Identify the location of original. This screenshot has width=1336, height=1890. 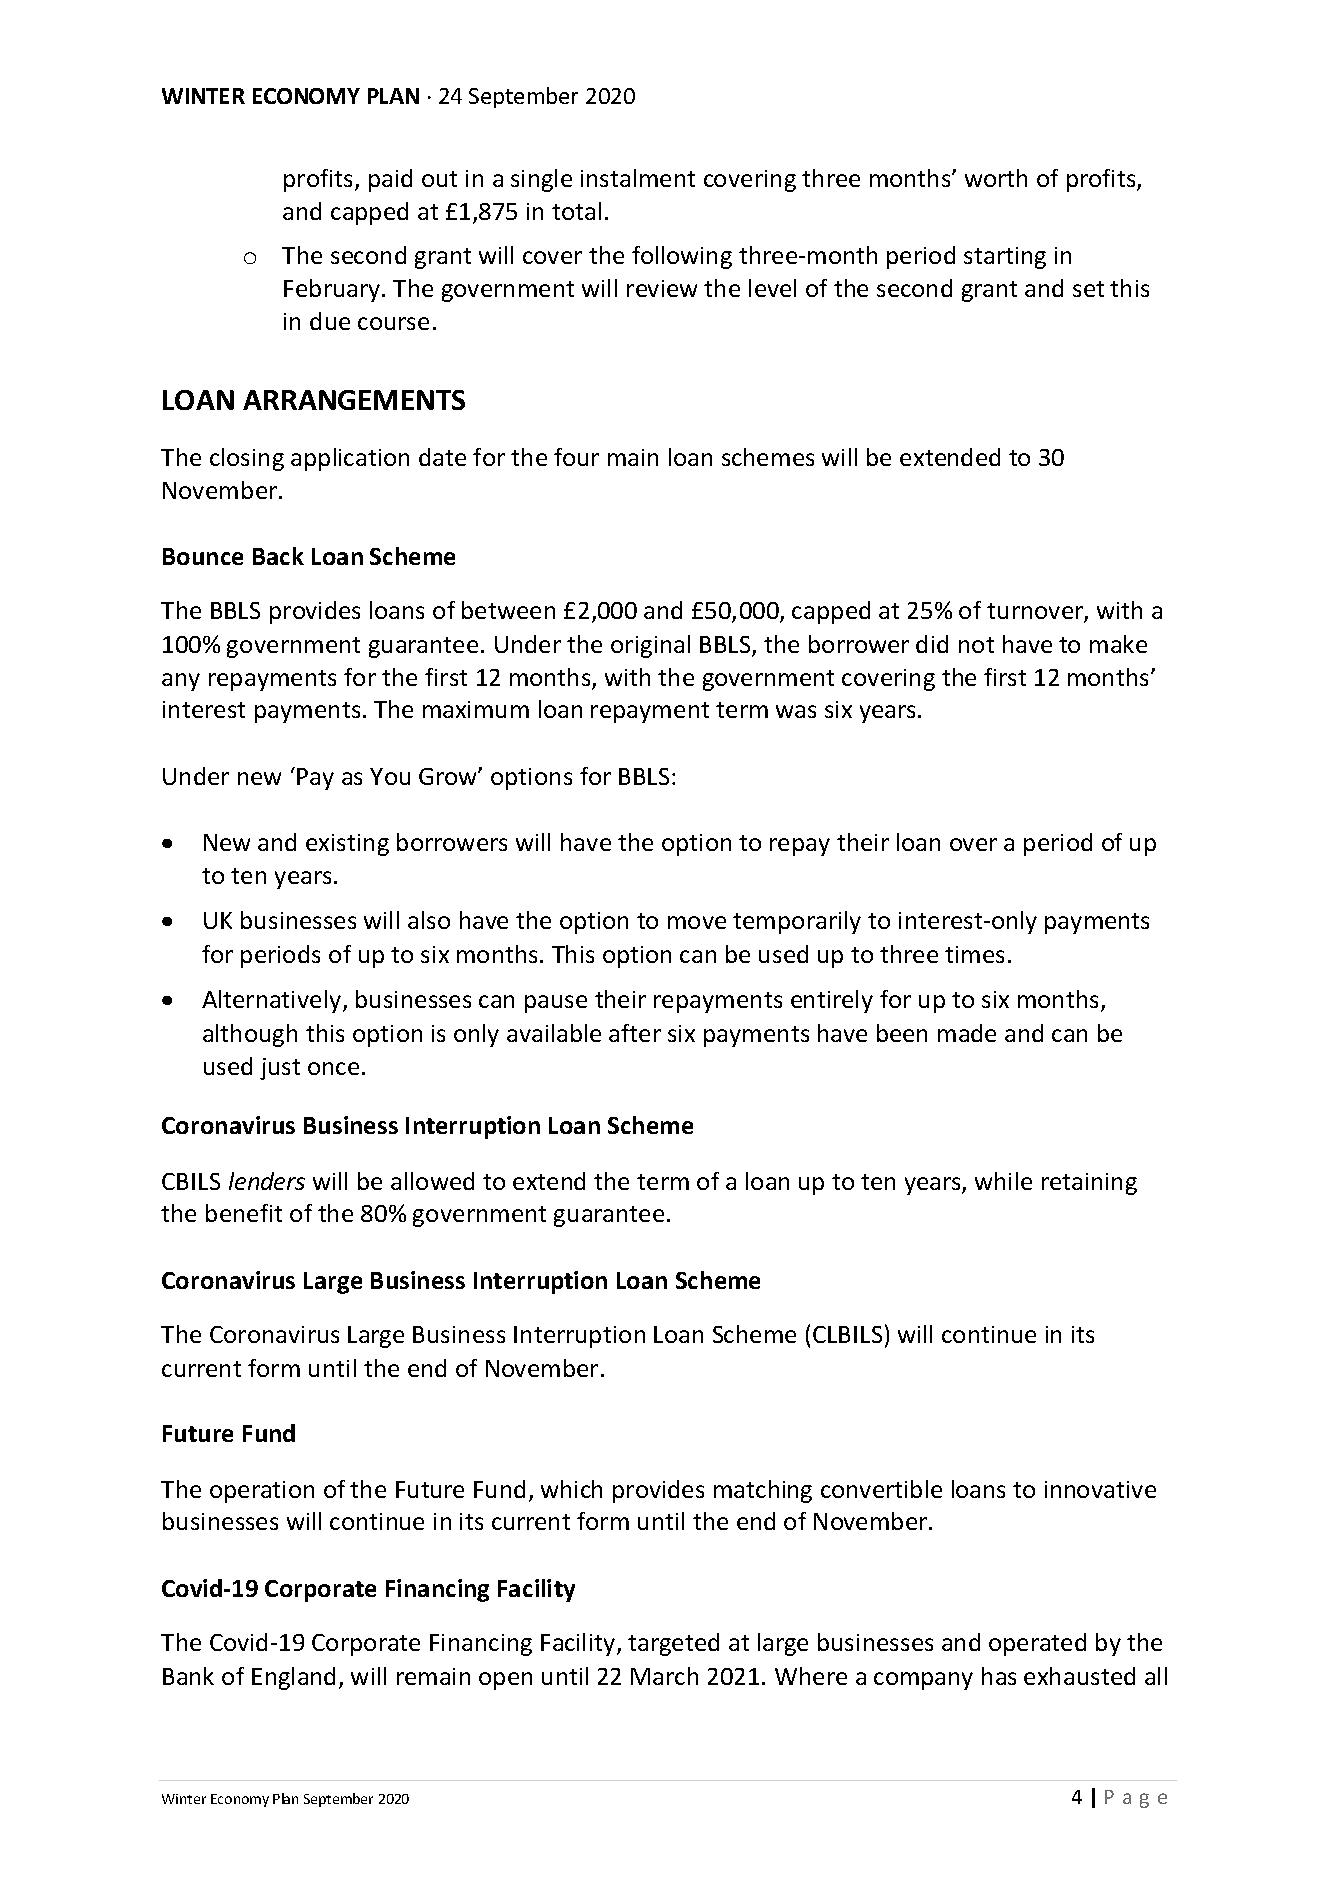
(650, 646).
